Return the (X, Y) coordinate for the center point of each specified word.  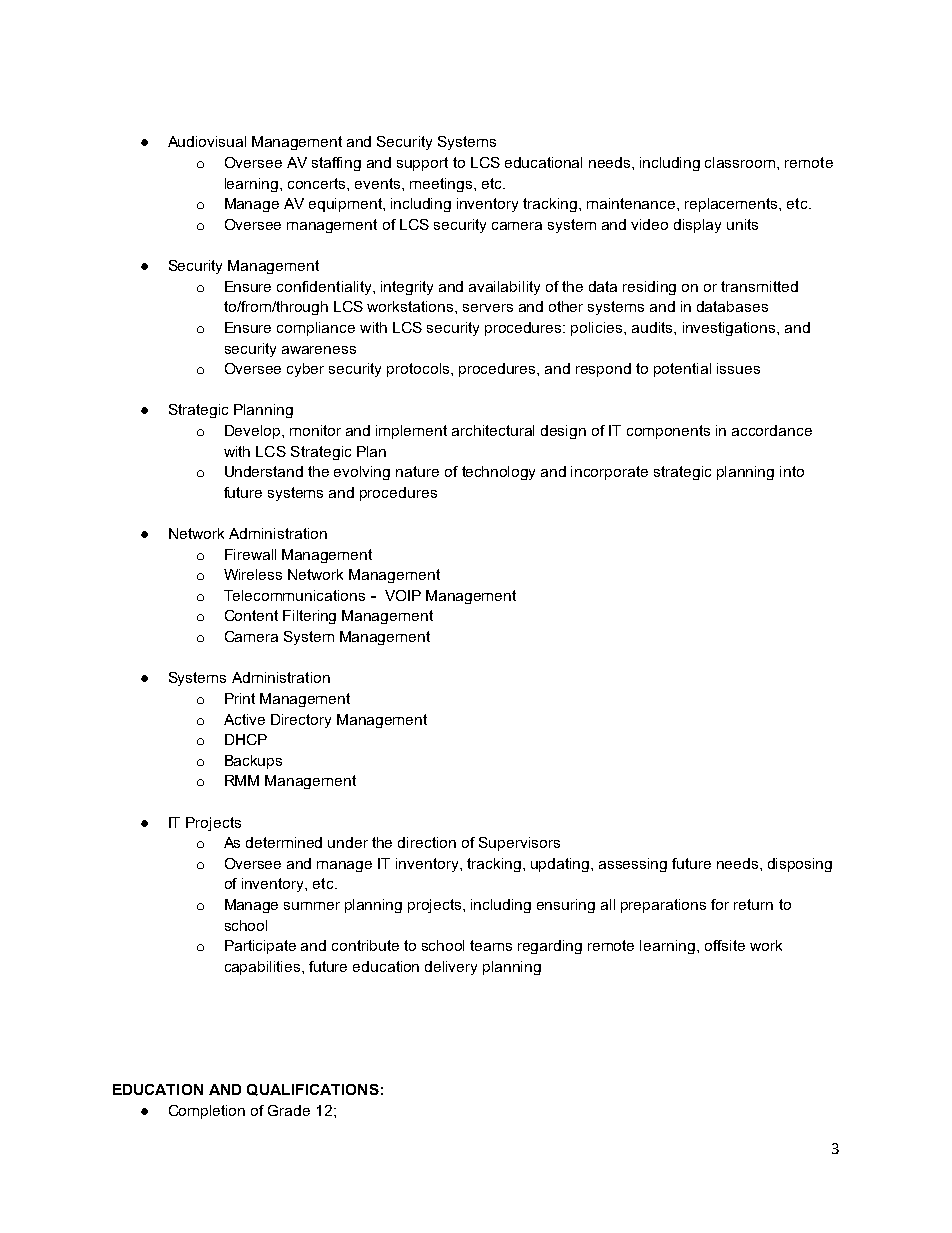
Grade (289, 1110)
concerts (318, 183)
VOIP (403, 595)
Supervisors (519, 844)
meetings (442, 185)
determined (284, 842)
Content (251, 615)
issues (738, 368)
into (792, 471)
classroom (741, 162)
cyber (305, 370)
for (720, 904)
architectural (493, 430)
